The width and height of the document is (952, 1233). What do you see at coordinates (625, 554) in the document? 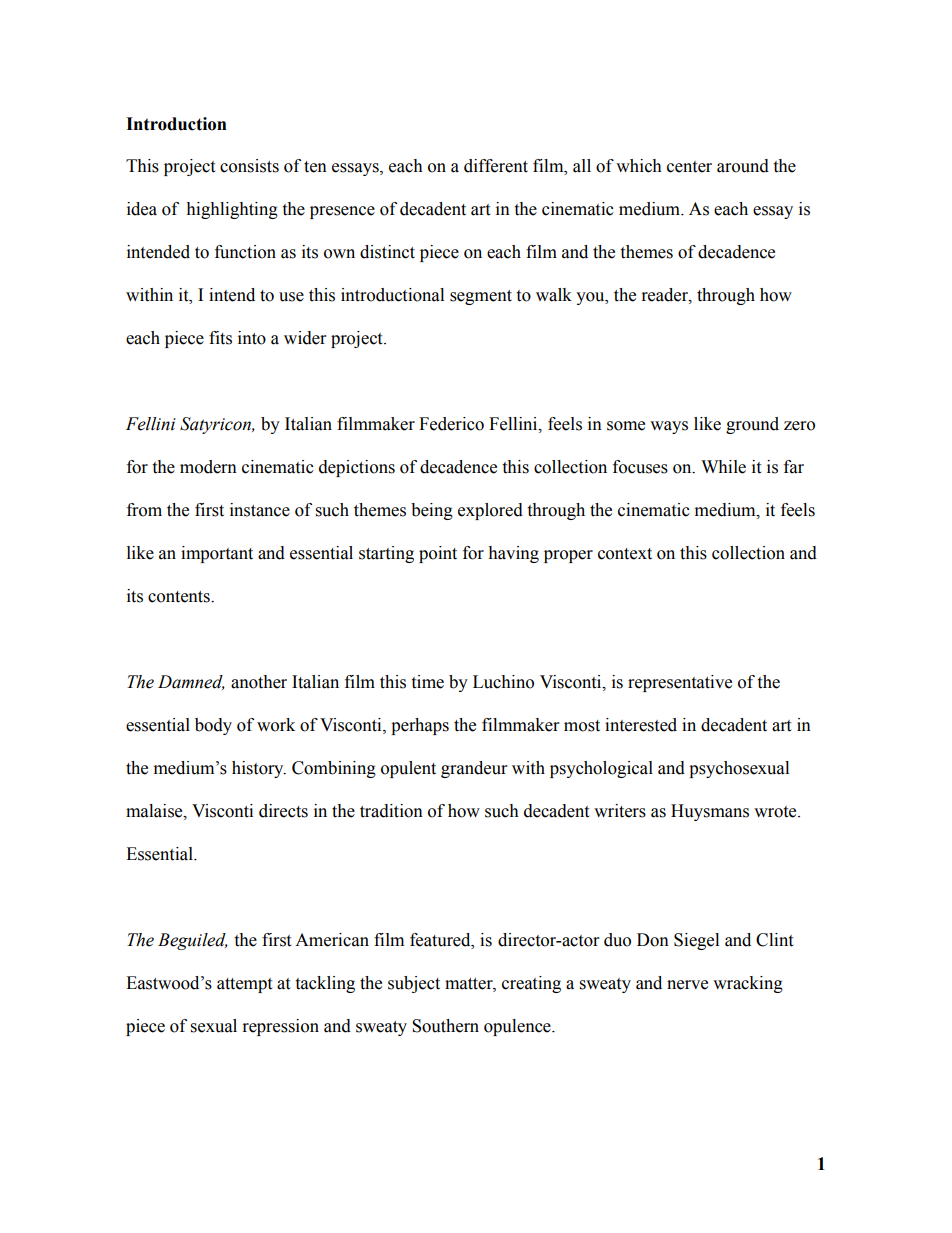
I see `context` at bounding box center [625, 554].
